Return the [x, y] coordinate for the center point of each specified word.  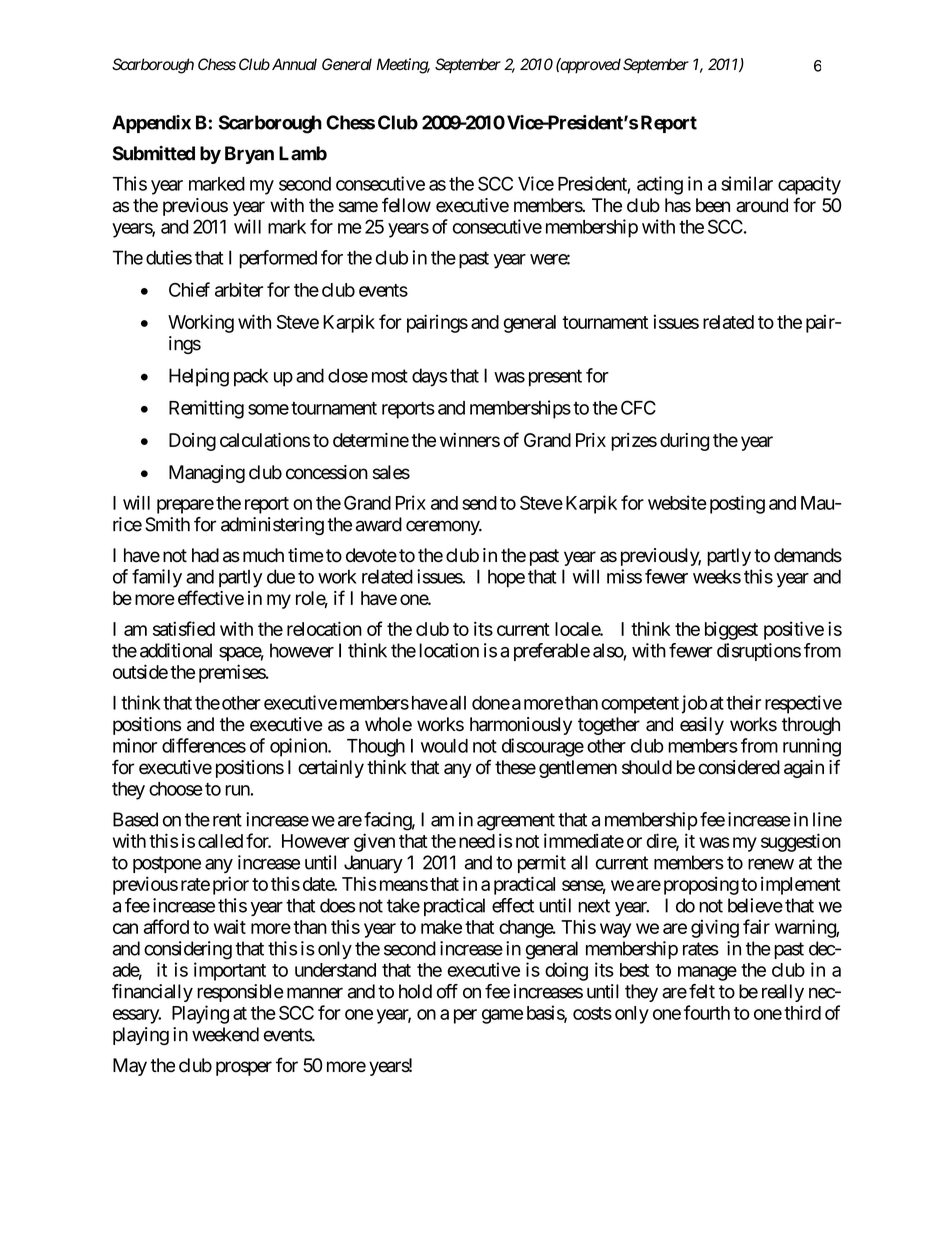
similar [747, 183]
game [502, 1016]
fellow [406, 205]
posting [737, 504]
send [479, 503]
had [205, 555]
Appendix [151, 124]
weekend [225, 1034]
